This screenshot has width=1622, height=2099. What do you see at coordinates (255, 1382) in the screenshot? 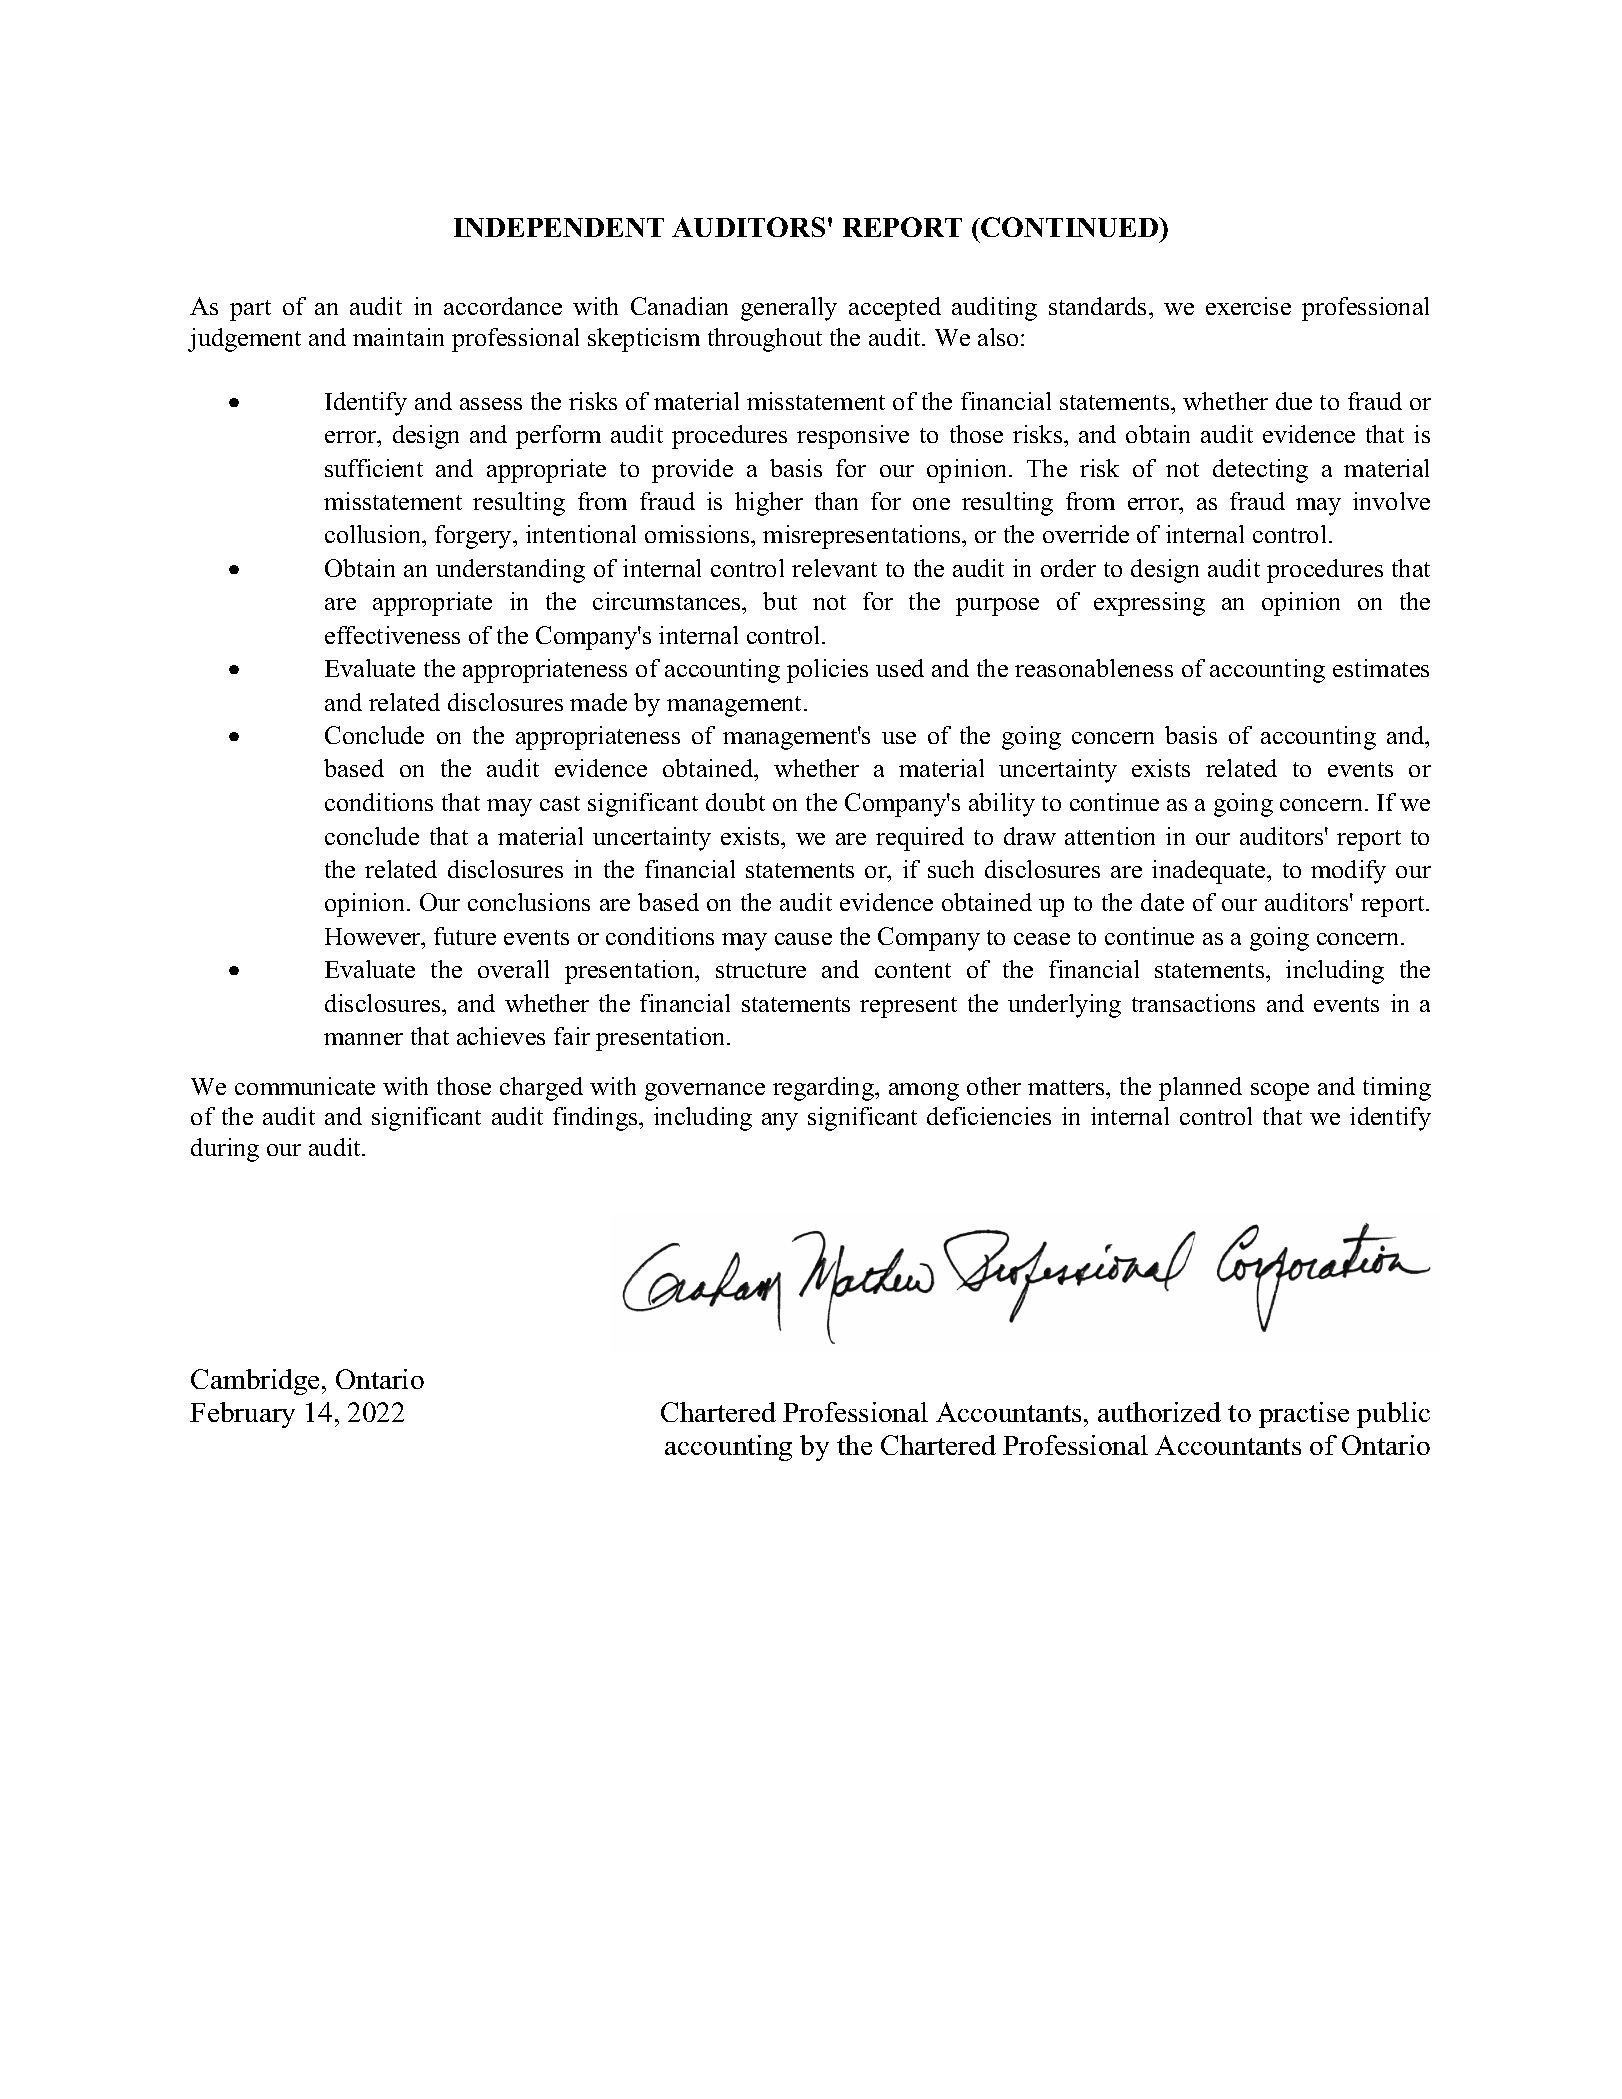
I see `Cambridge` at bounding box center [255, 1382].
